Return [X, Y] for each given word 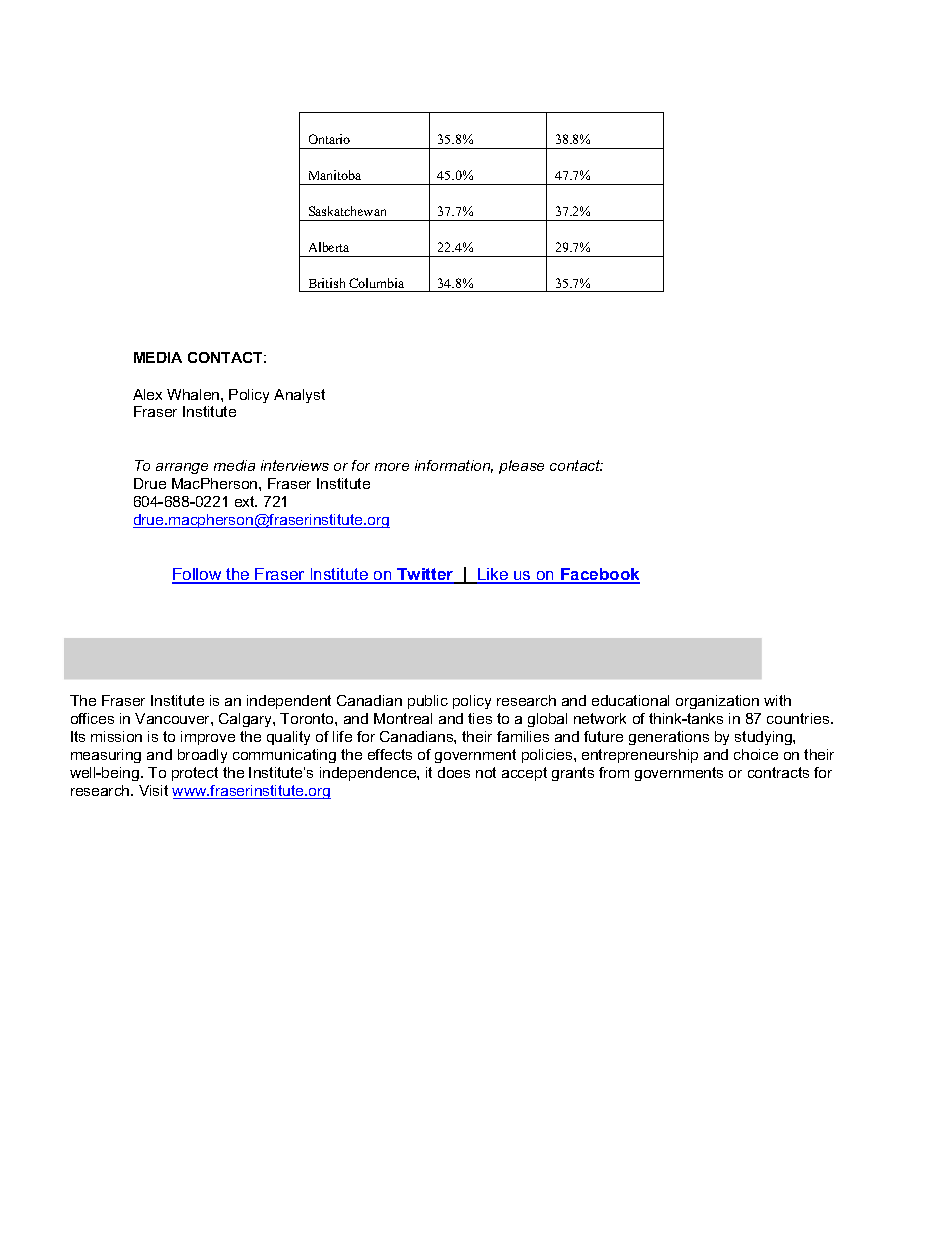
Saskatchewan [347, 211]
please [521, 467]
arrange [182, 468]
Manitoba [335, 175]
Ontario [329, 139]
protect [195, 774]
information [454, 466]
